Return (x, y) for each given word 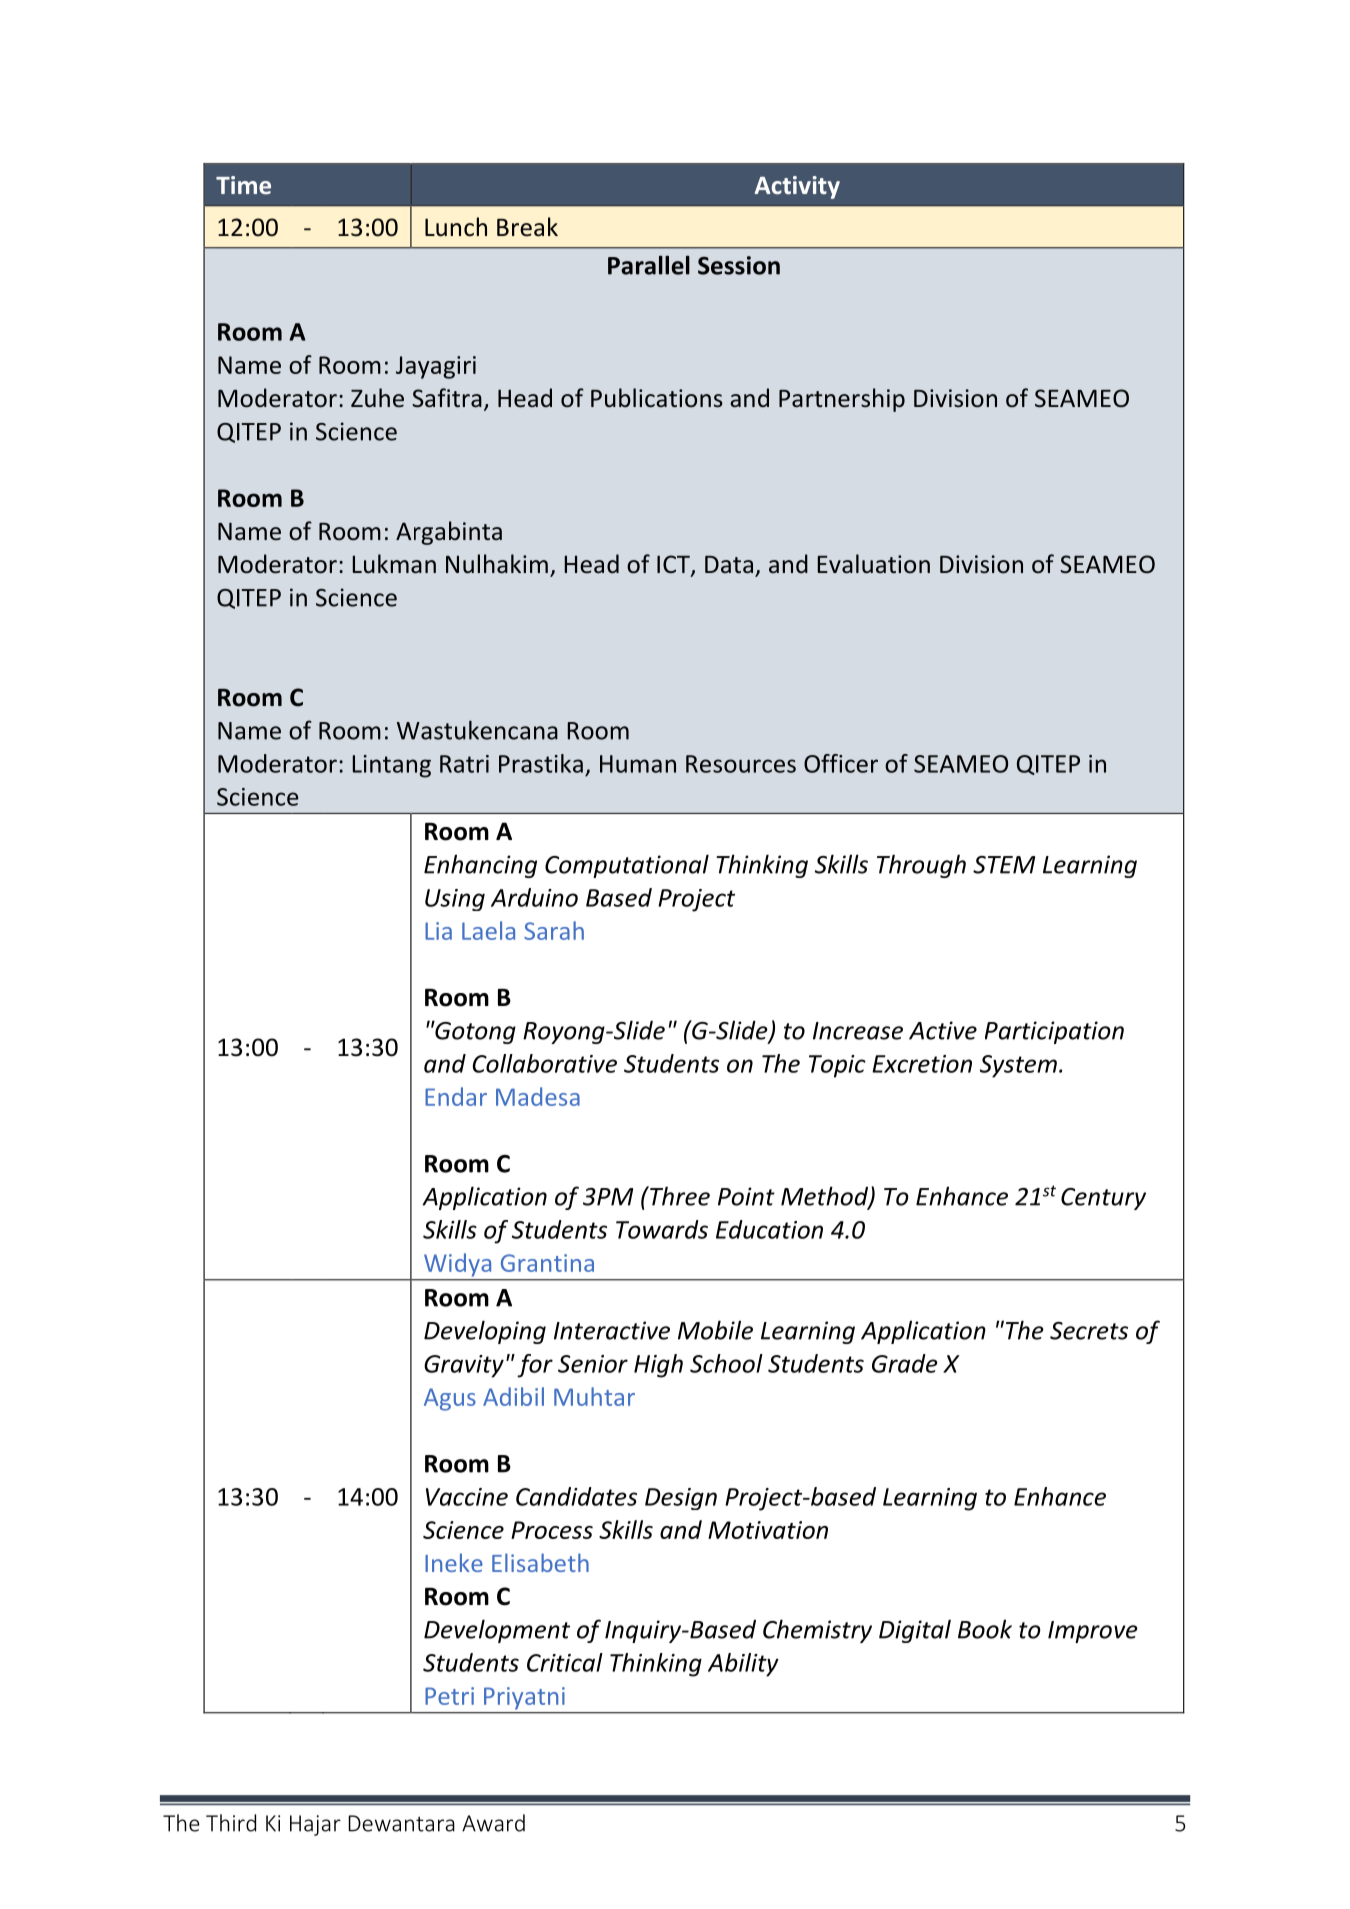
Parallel (649, 265)
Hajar (315, 1825)
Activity (797, 187)
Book (985, 1629)
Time (243, 185)
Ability (743, 1665)
